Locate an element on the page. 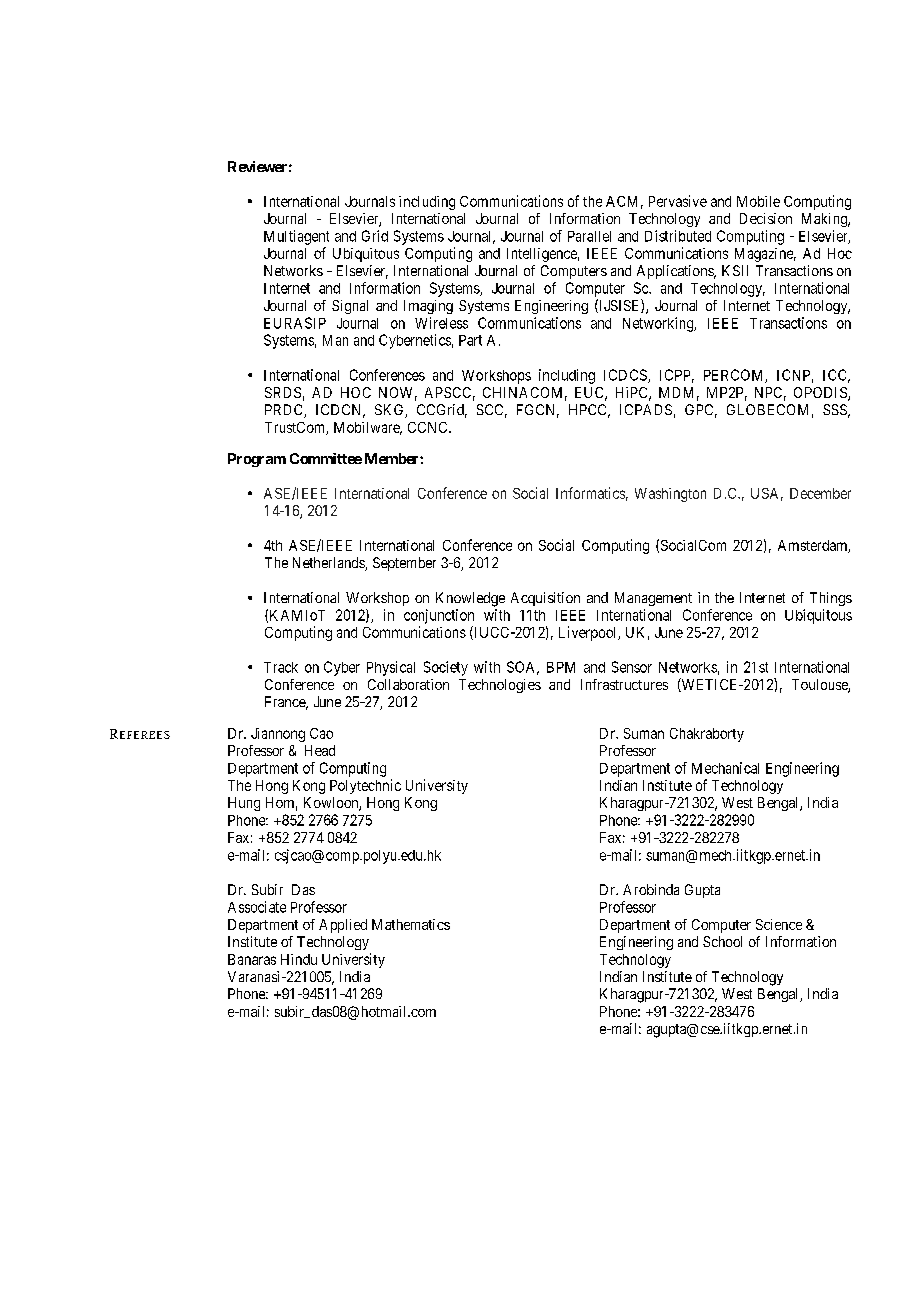 The height and width of the image is (1308, 924). Track is located at coordinates (281, 667).
